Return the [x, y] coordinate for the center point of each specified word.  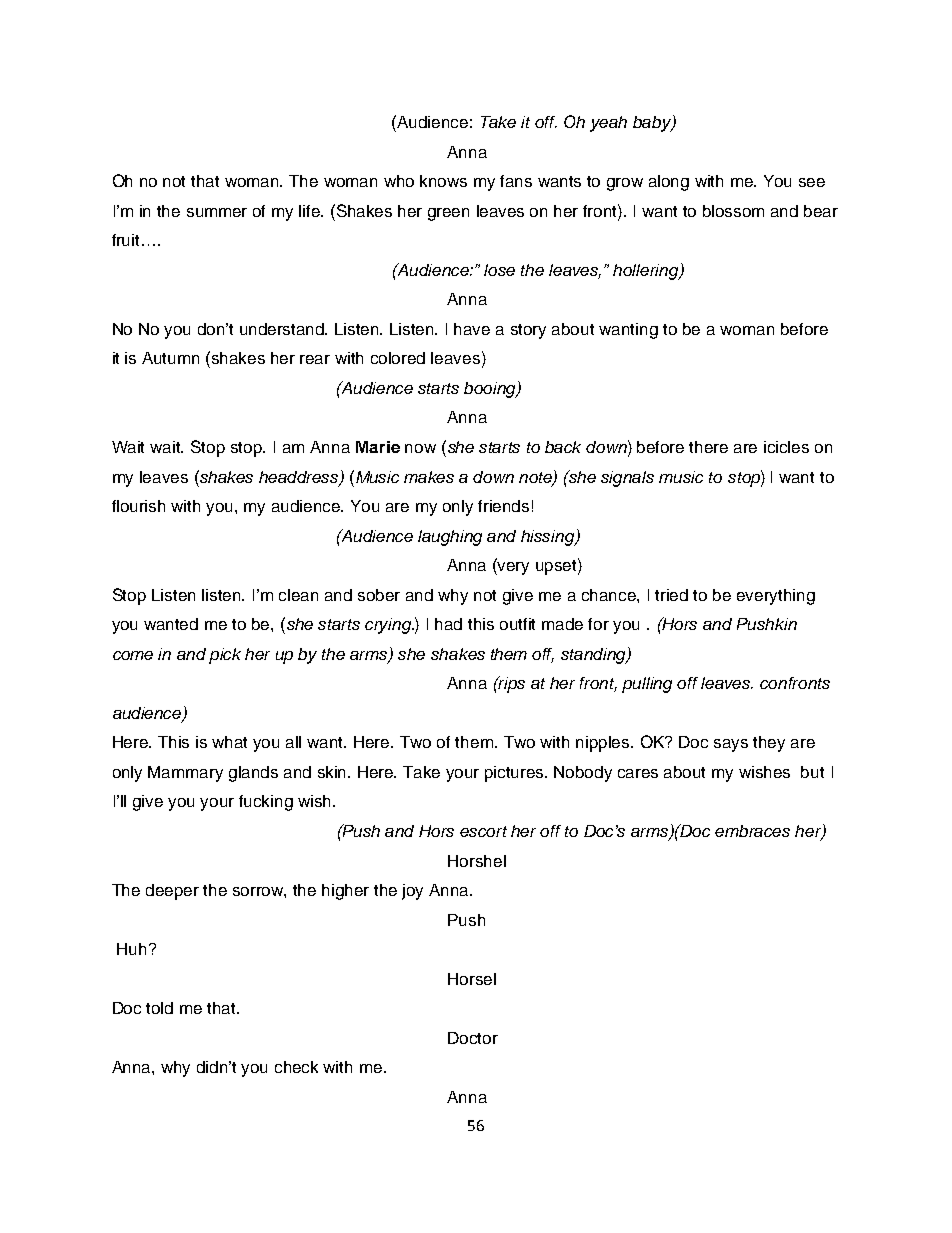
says [731, 745]
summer [217, 212]
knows [443, 181]
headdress [300, 478]
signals [627, 479]
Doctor [473, 1038]
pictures [516, 774]
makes [429, 477]
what [229, 742]
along [669, 183]
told [159, 1008]
